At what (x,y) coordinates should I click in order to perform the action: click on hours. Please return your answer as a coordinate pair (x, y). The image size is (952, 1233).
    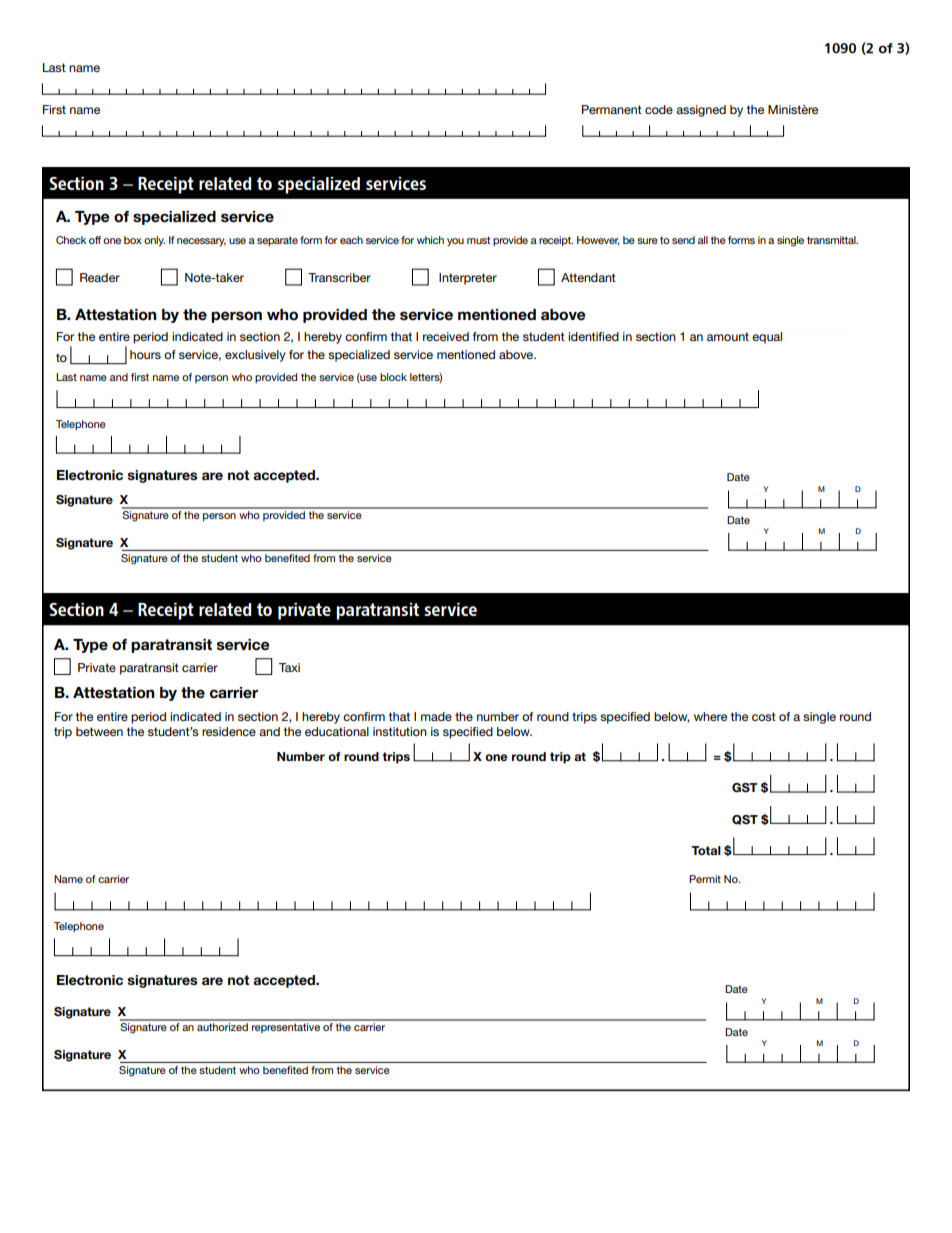
    Looking at the image, I should click on (145, 354).
